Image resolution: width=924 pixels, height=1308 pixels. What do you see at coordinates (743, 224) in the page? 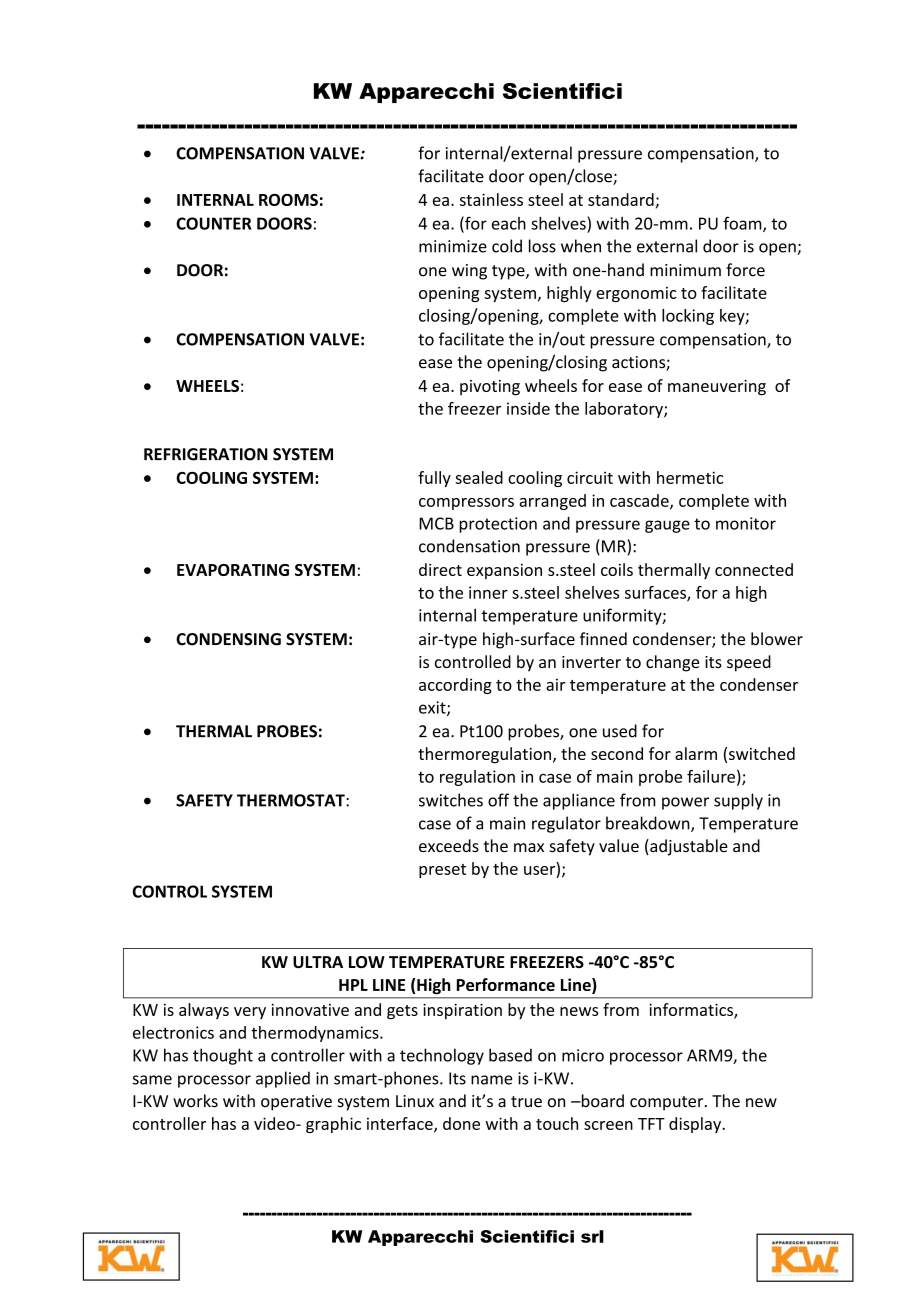
I see `foam` at bounding box center [743, 224].
